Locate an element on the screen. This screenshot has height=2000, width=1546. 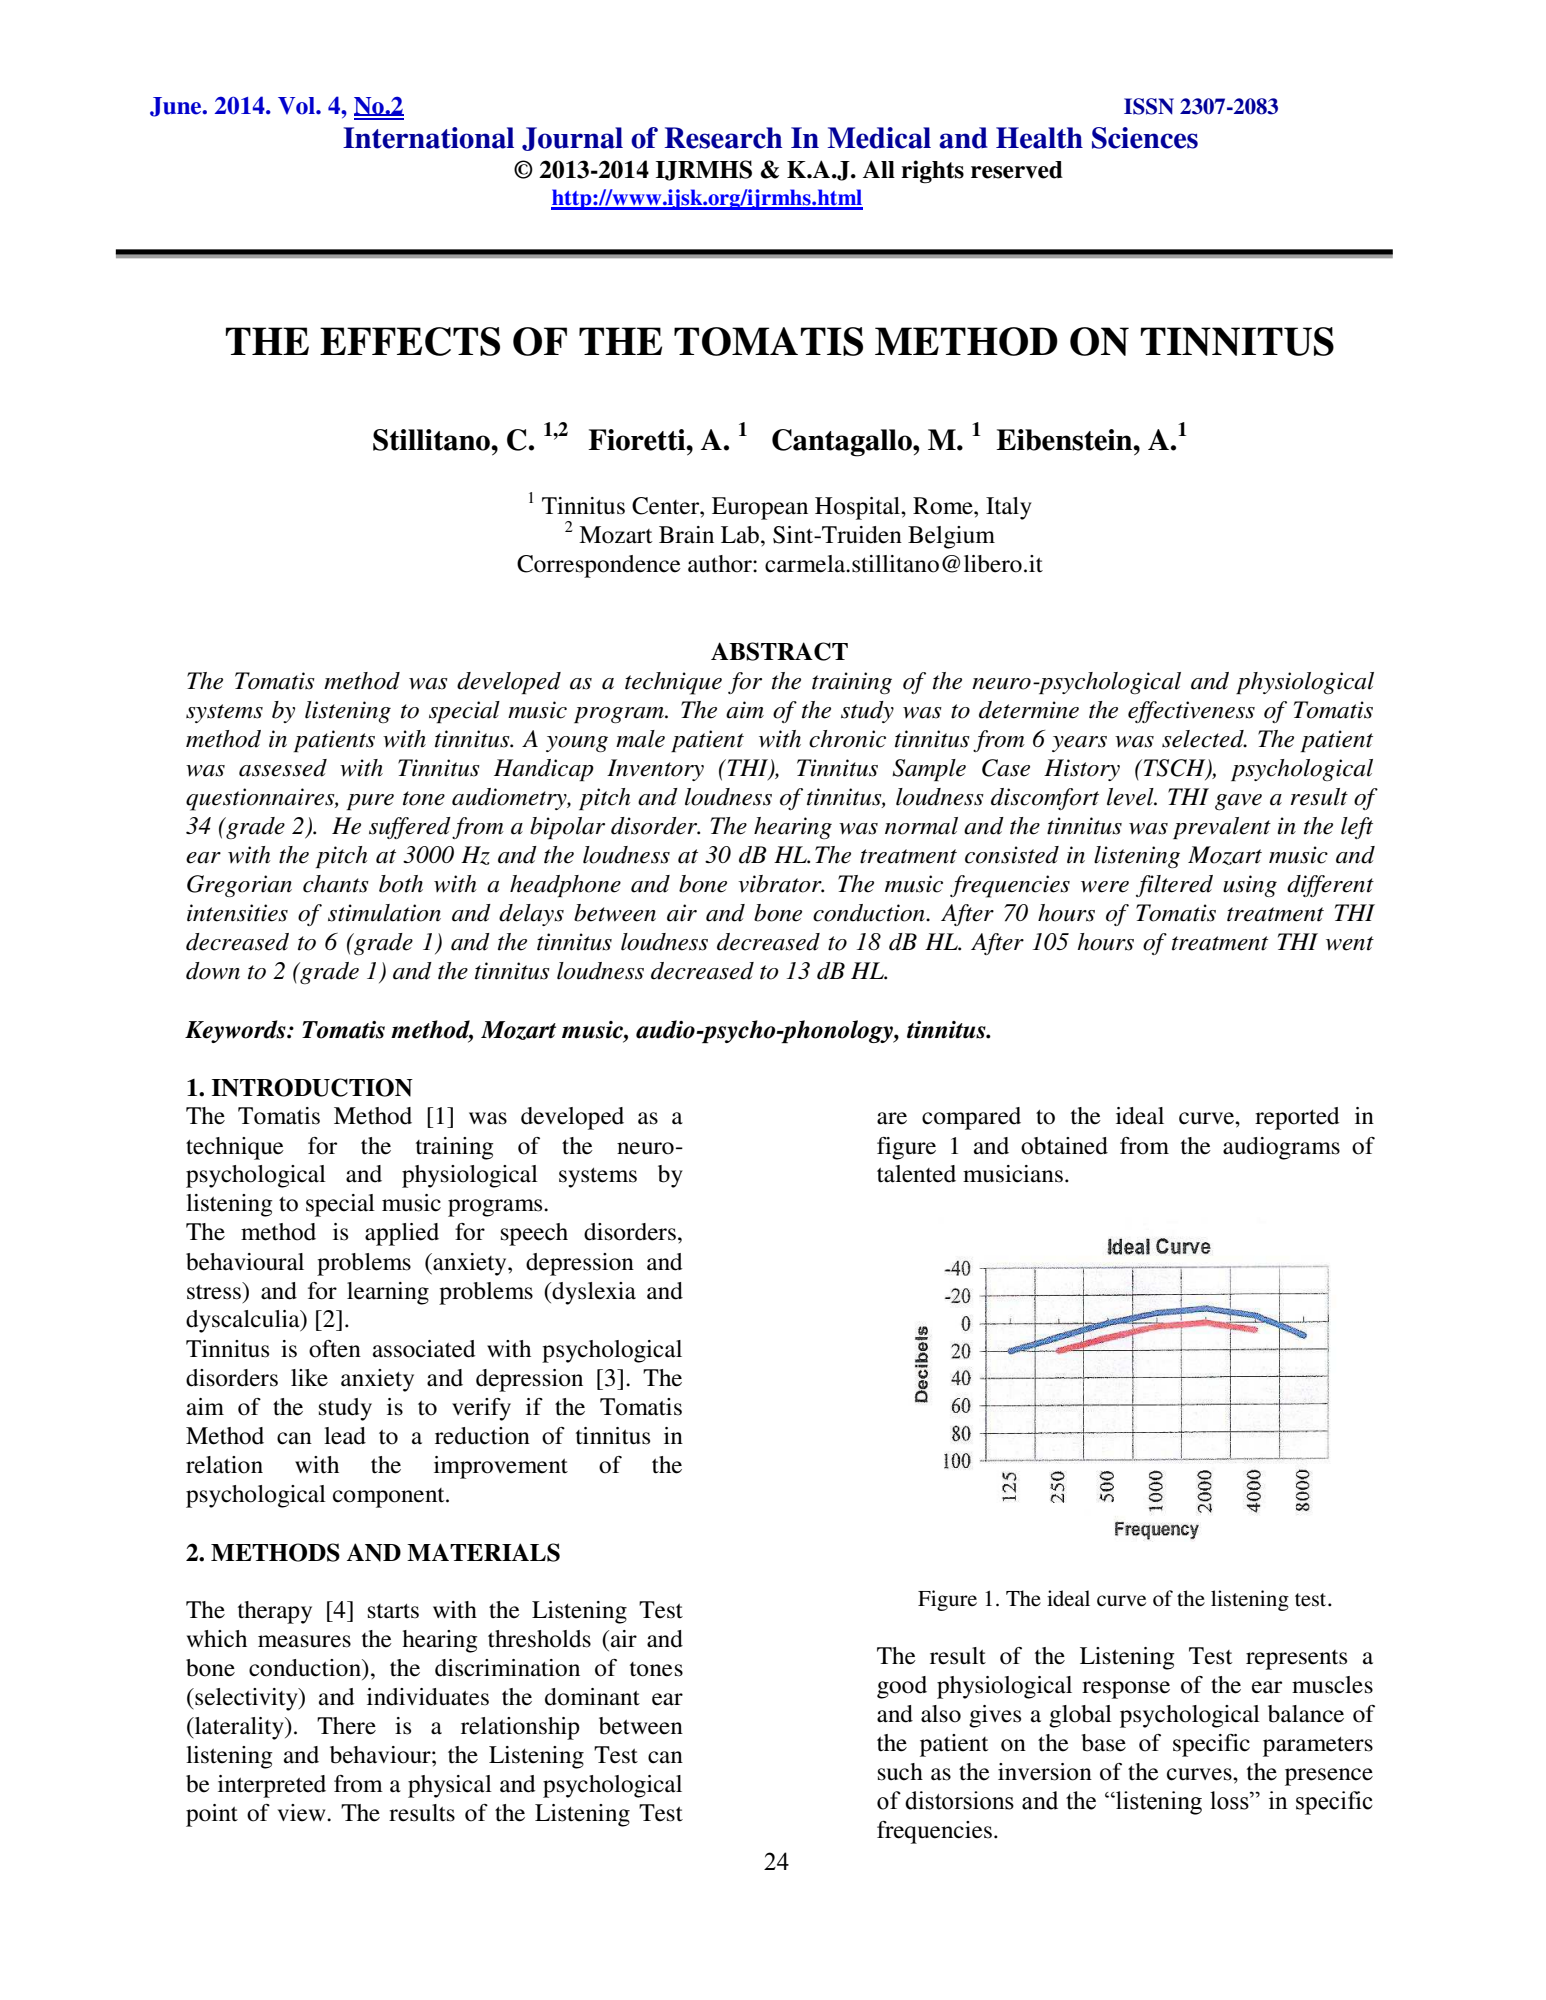
effectiveness is located at coordinates (1191, 712).
